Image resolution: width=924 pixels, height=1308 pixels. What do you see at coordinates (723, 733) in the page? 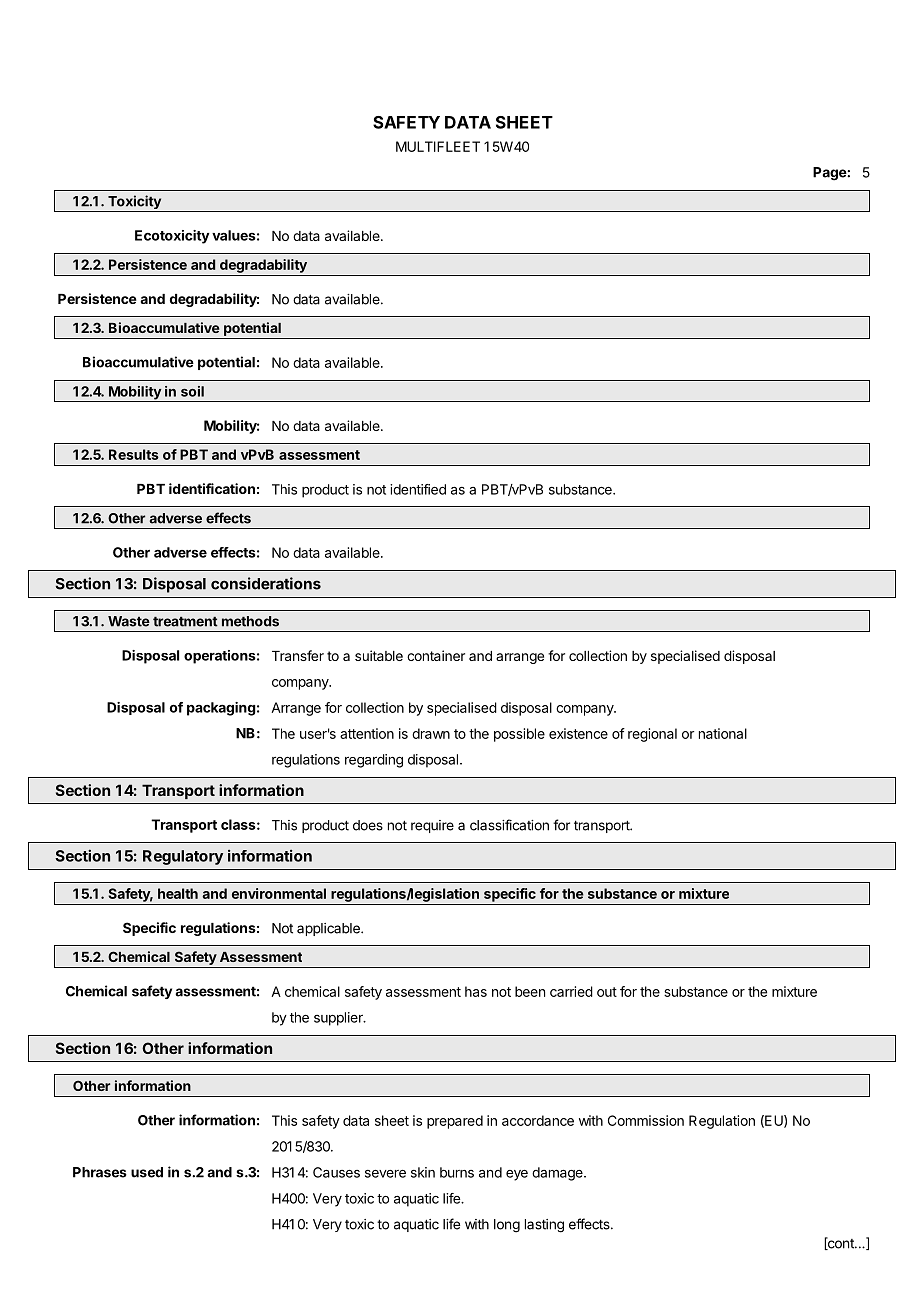
I see `national` at bounding box center [723, 733].
